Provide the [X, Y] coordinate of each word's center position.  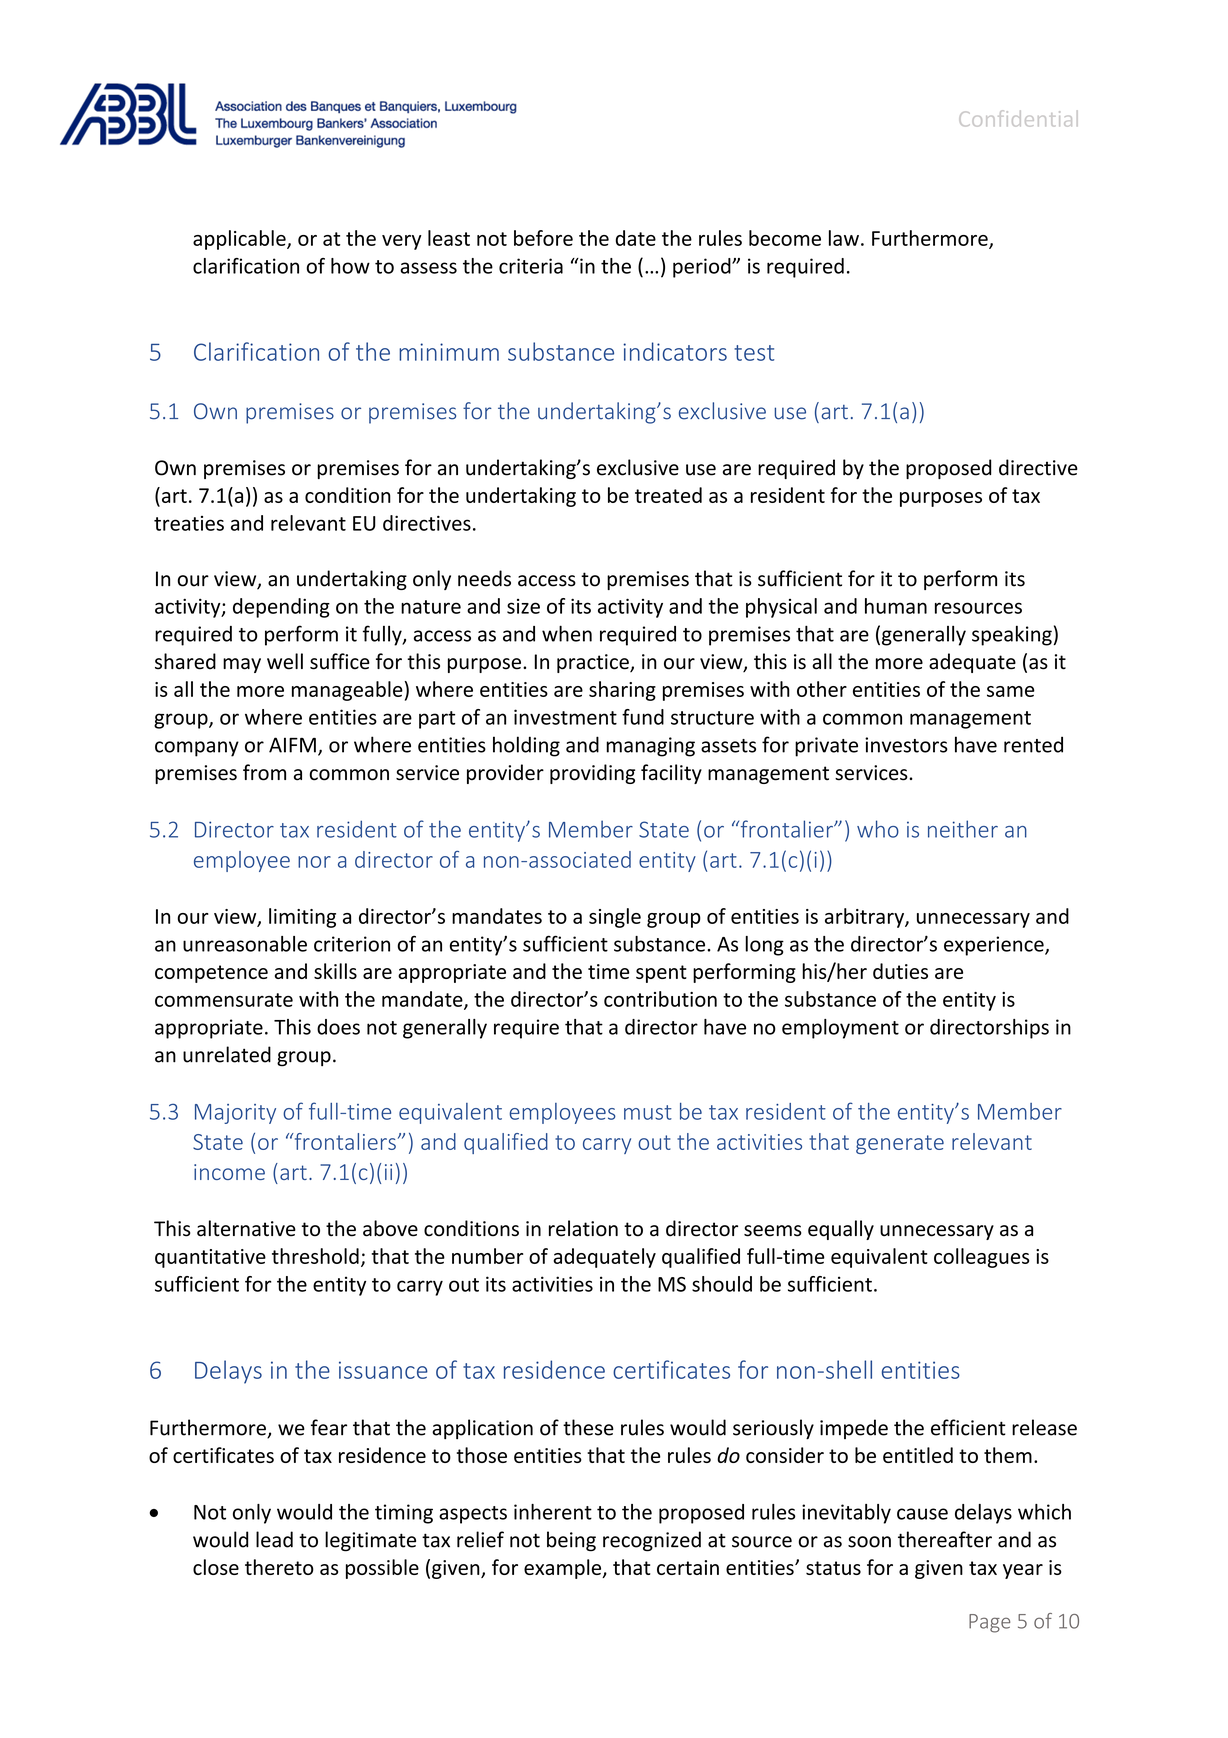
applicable [240, 240]
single [615, 918]
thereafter [945, 1539]
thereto [279, 1567]
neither [963, 829]
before [543, 238]
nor [314, 862]
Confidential [1018, 118]
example [564, 1569]
